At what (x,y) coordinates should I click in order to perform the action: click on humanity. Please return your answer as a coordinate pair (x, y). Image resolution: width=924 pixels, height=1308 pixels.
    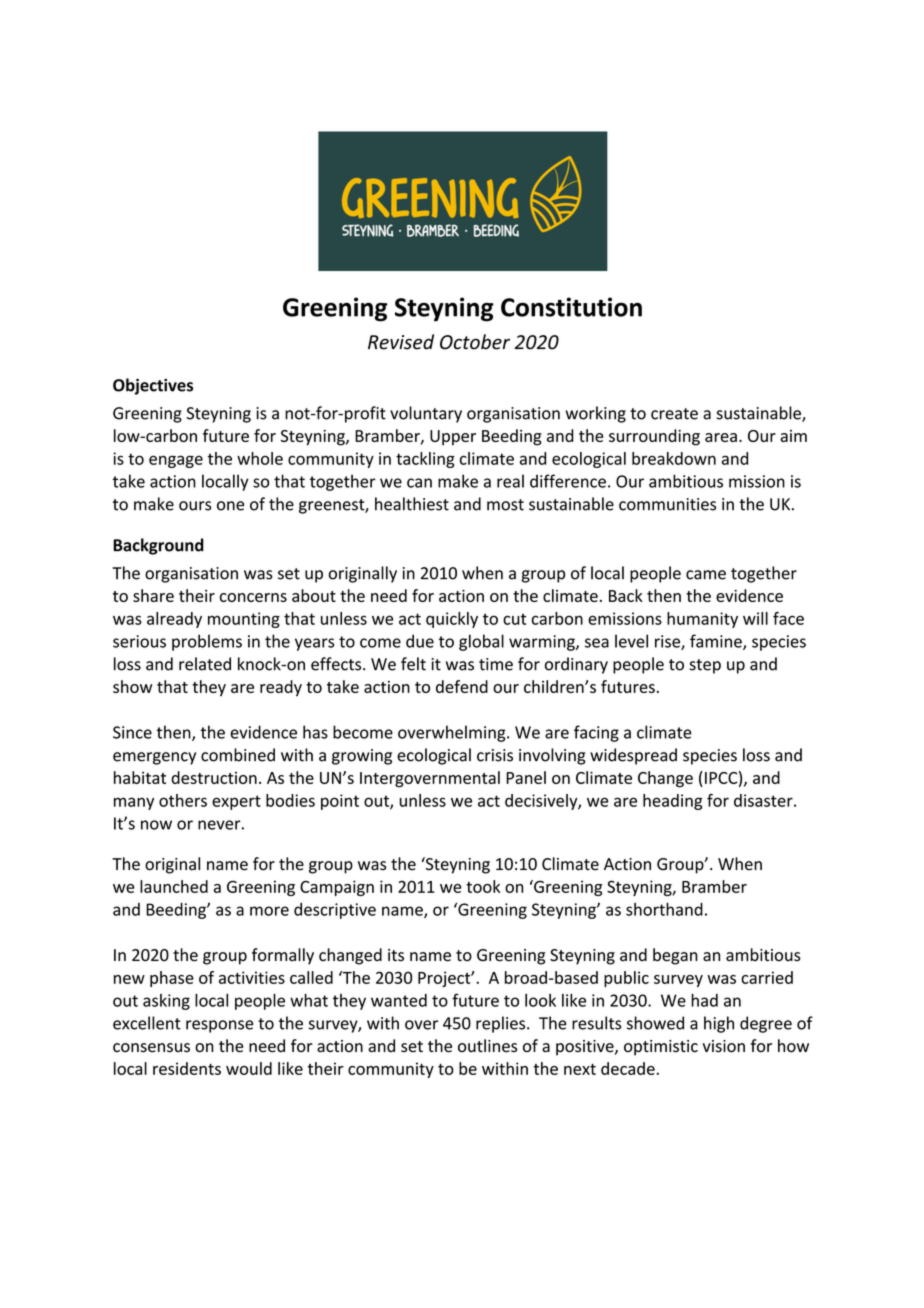
    Looking at the image, I should click on (702, 620).
